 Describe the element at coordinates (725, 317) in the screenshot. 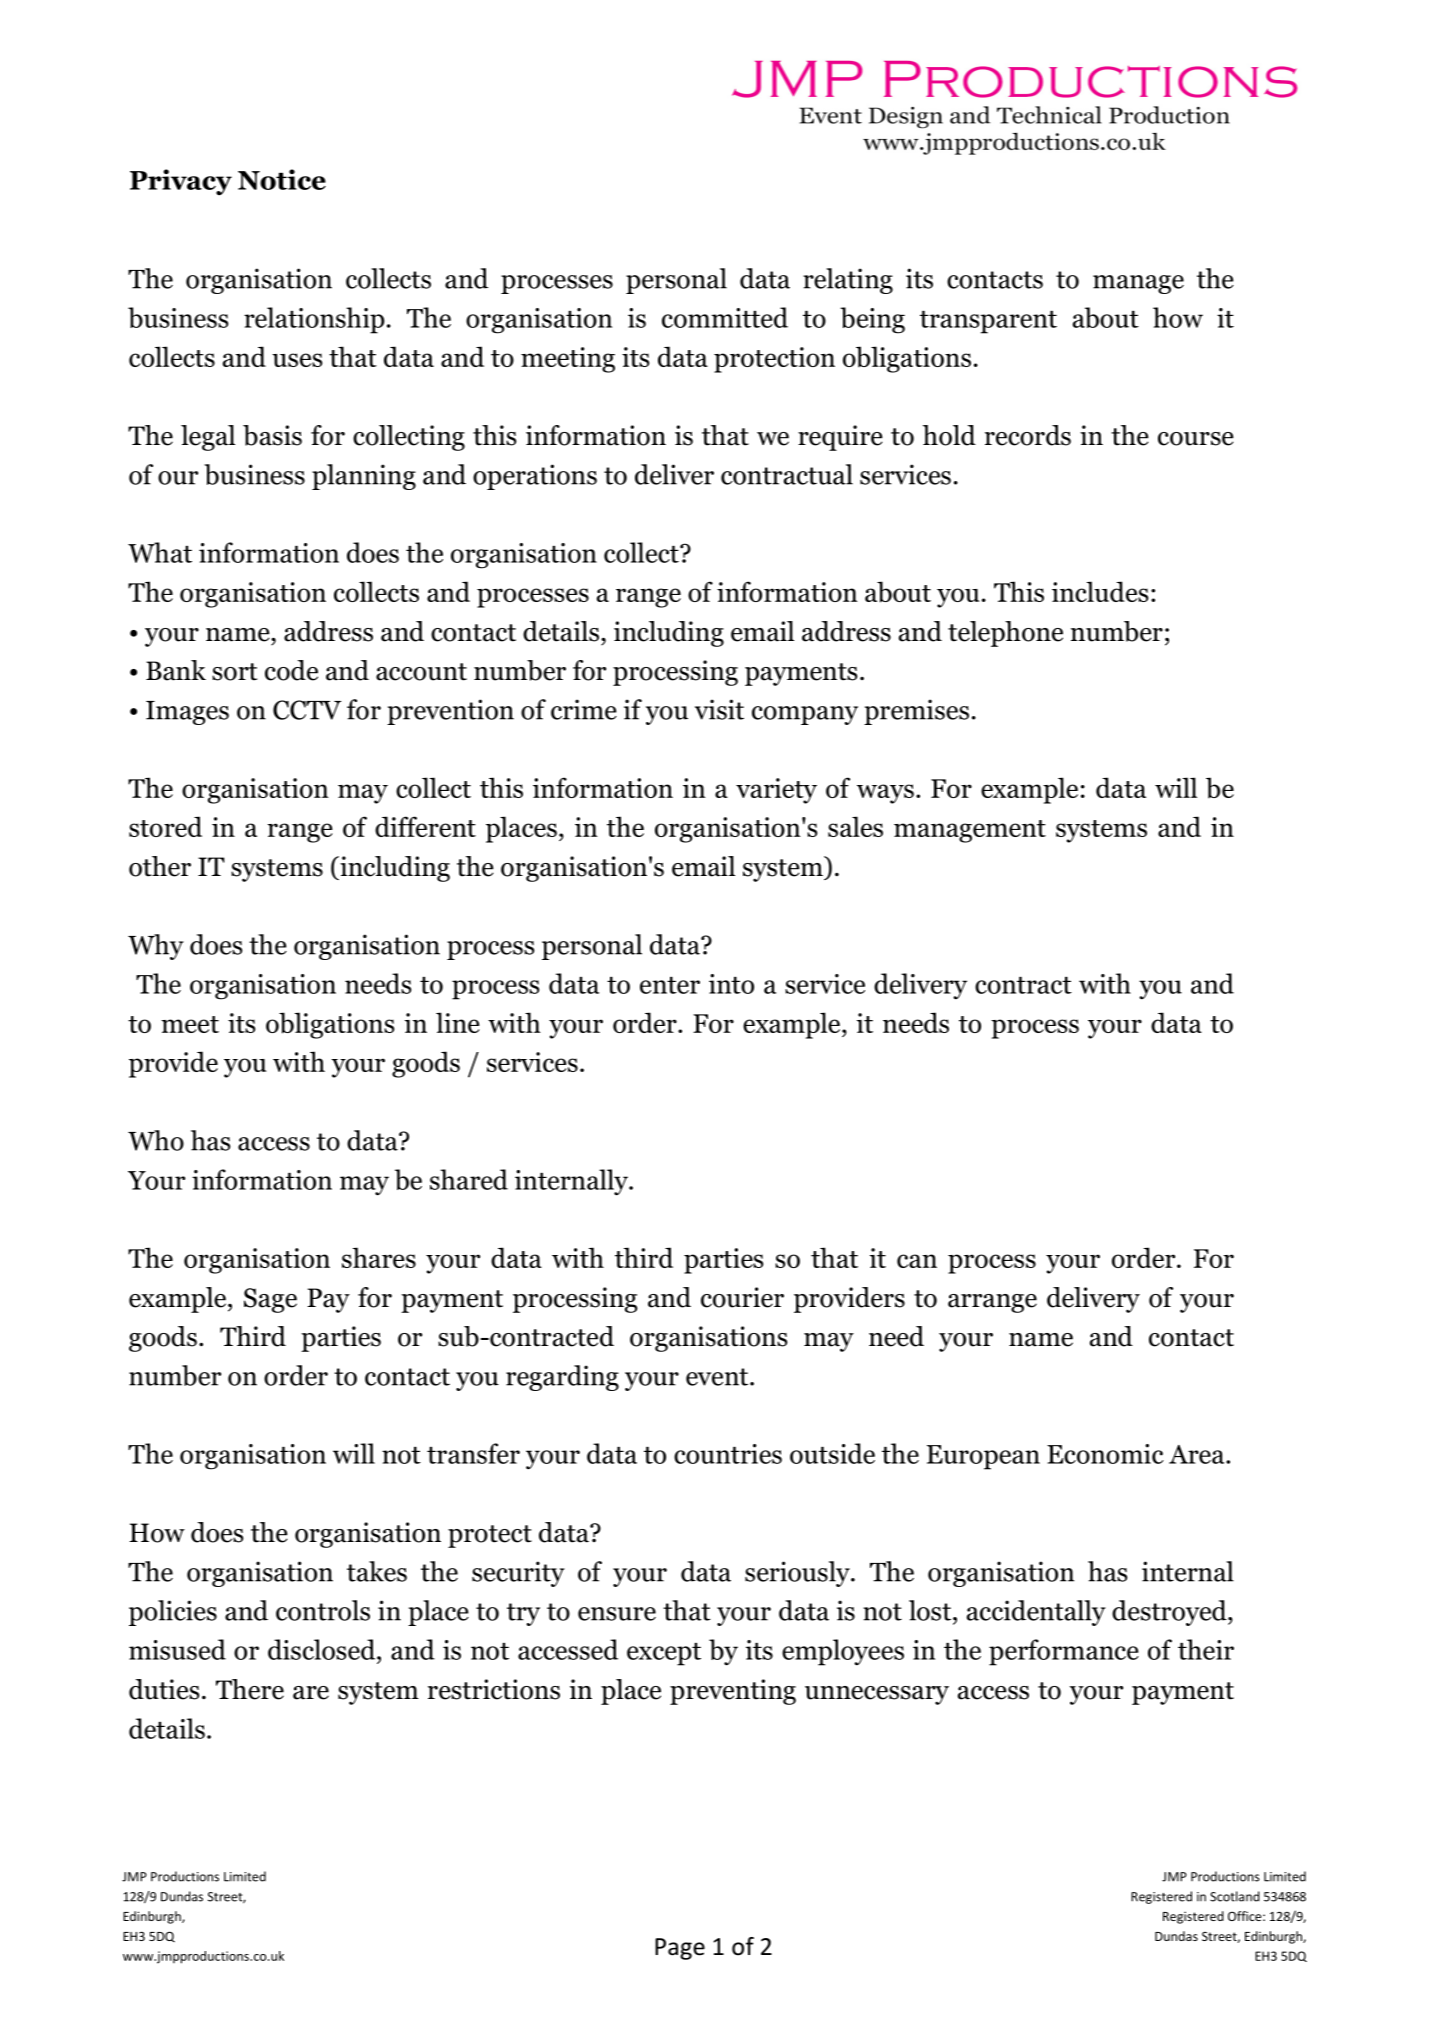

I see `committed` at that location.
